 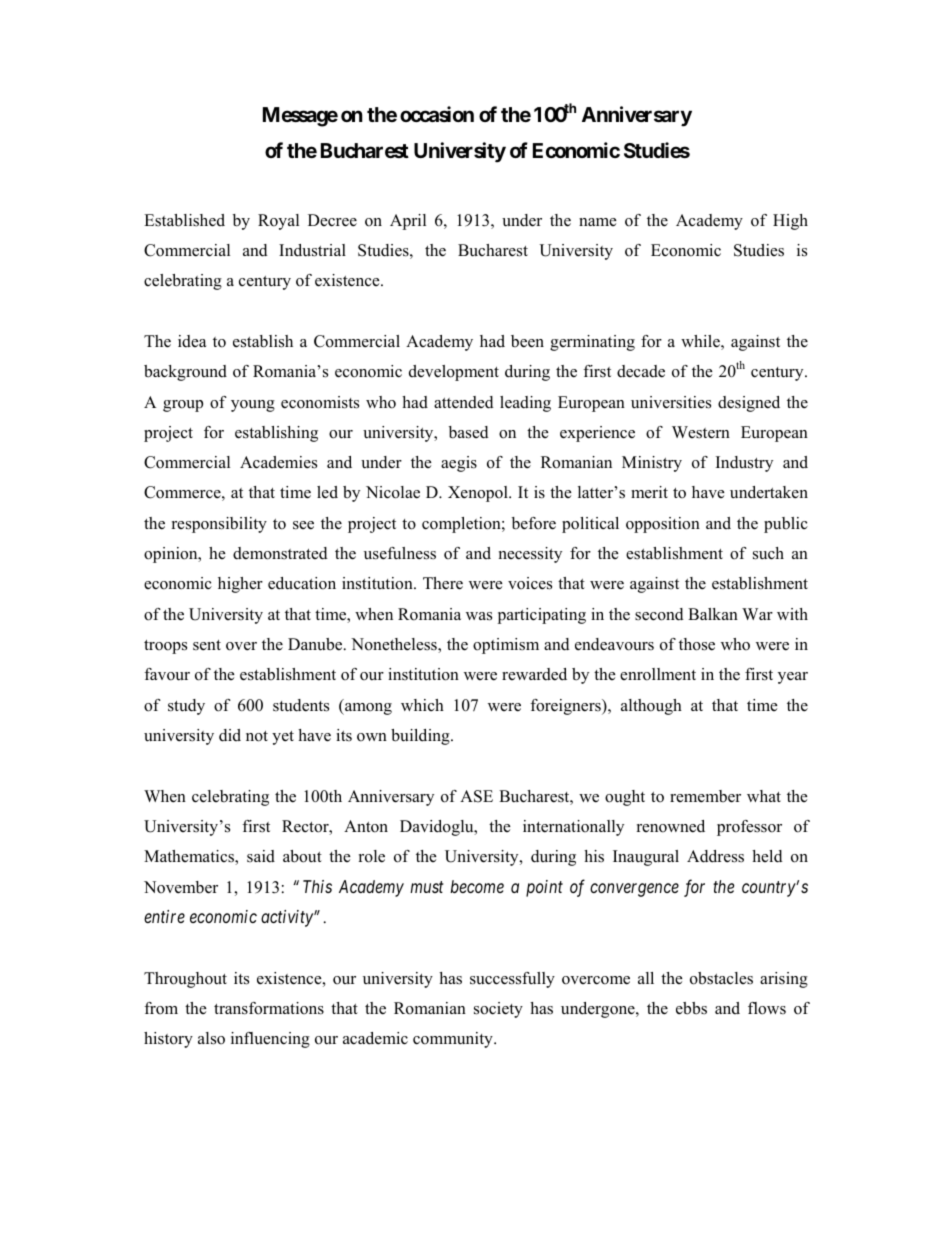 I want to click on ebbs, so click(x=691, y=1008).
